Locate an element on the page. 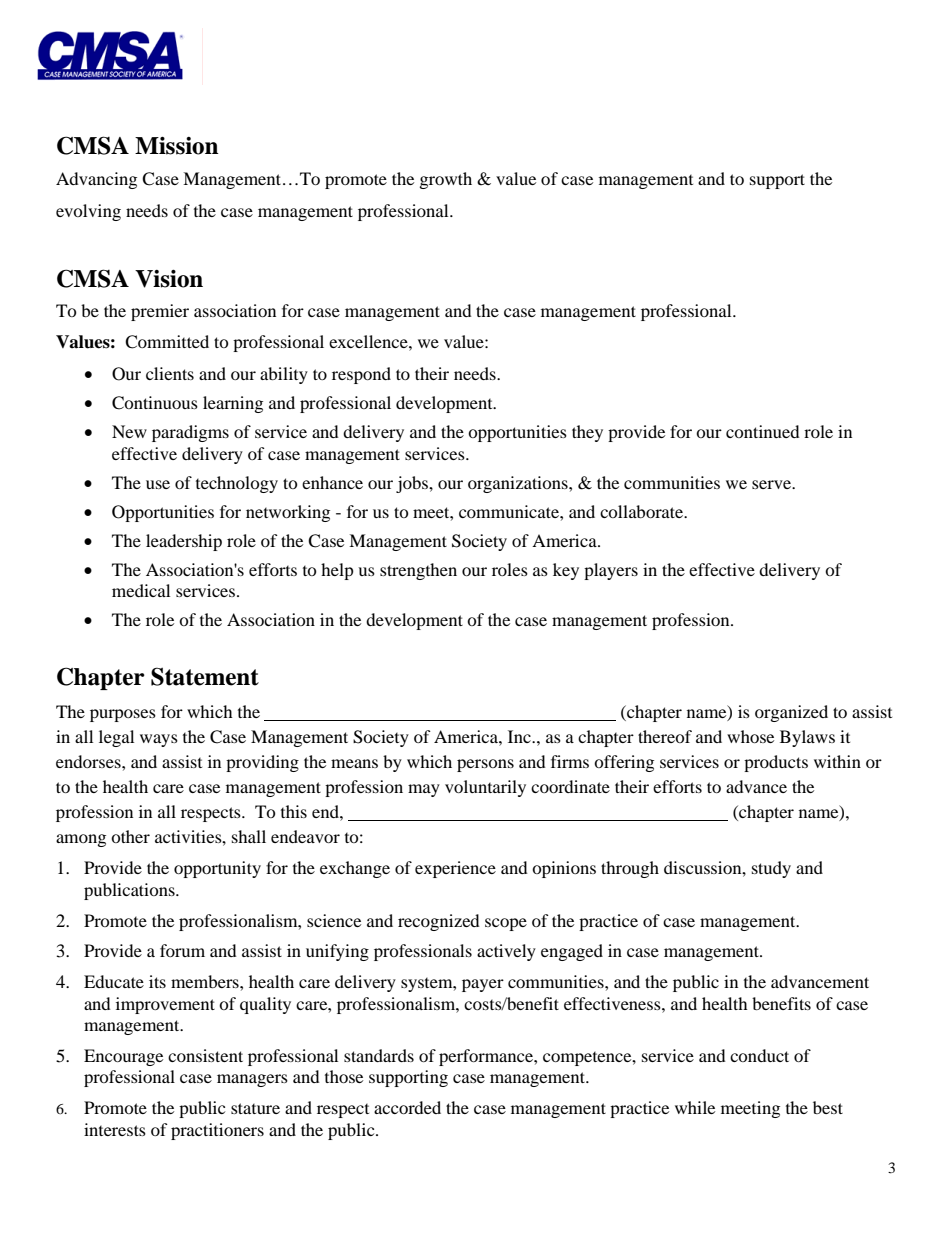 Image resolution: width=952 pixels, height=1233 pixels. practitioners is located at coordinates (217, 1131).
